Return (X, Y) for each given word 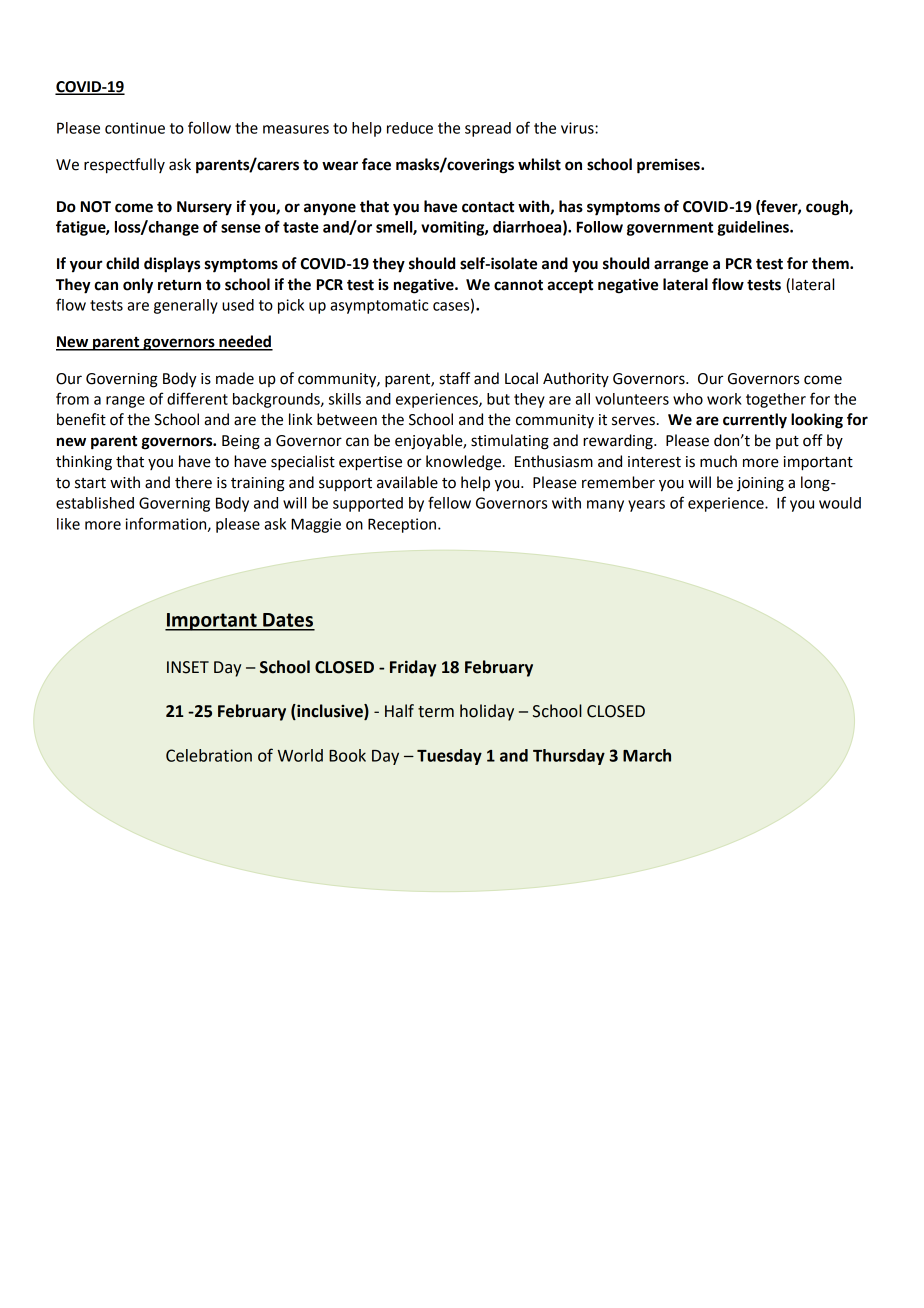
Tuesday (449, 757)
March (647, 755)
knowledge (465, 463)
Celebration (209, 755)
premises (669, 166)
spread (488, 129)
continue (135, 128)
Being (241, 442)
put (787, 442)
